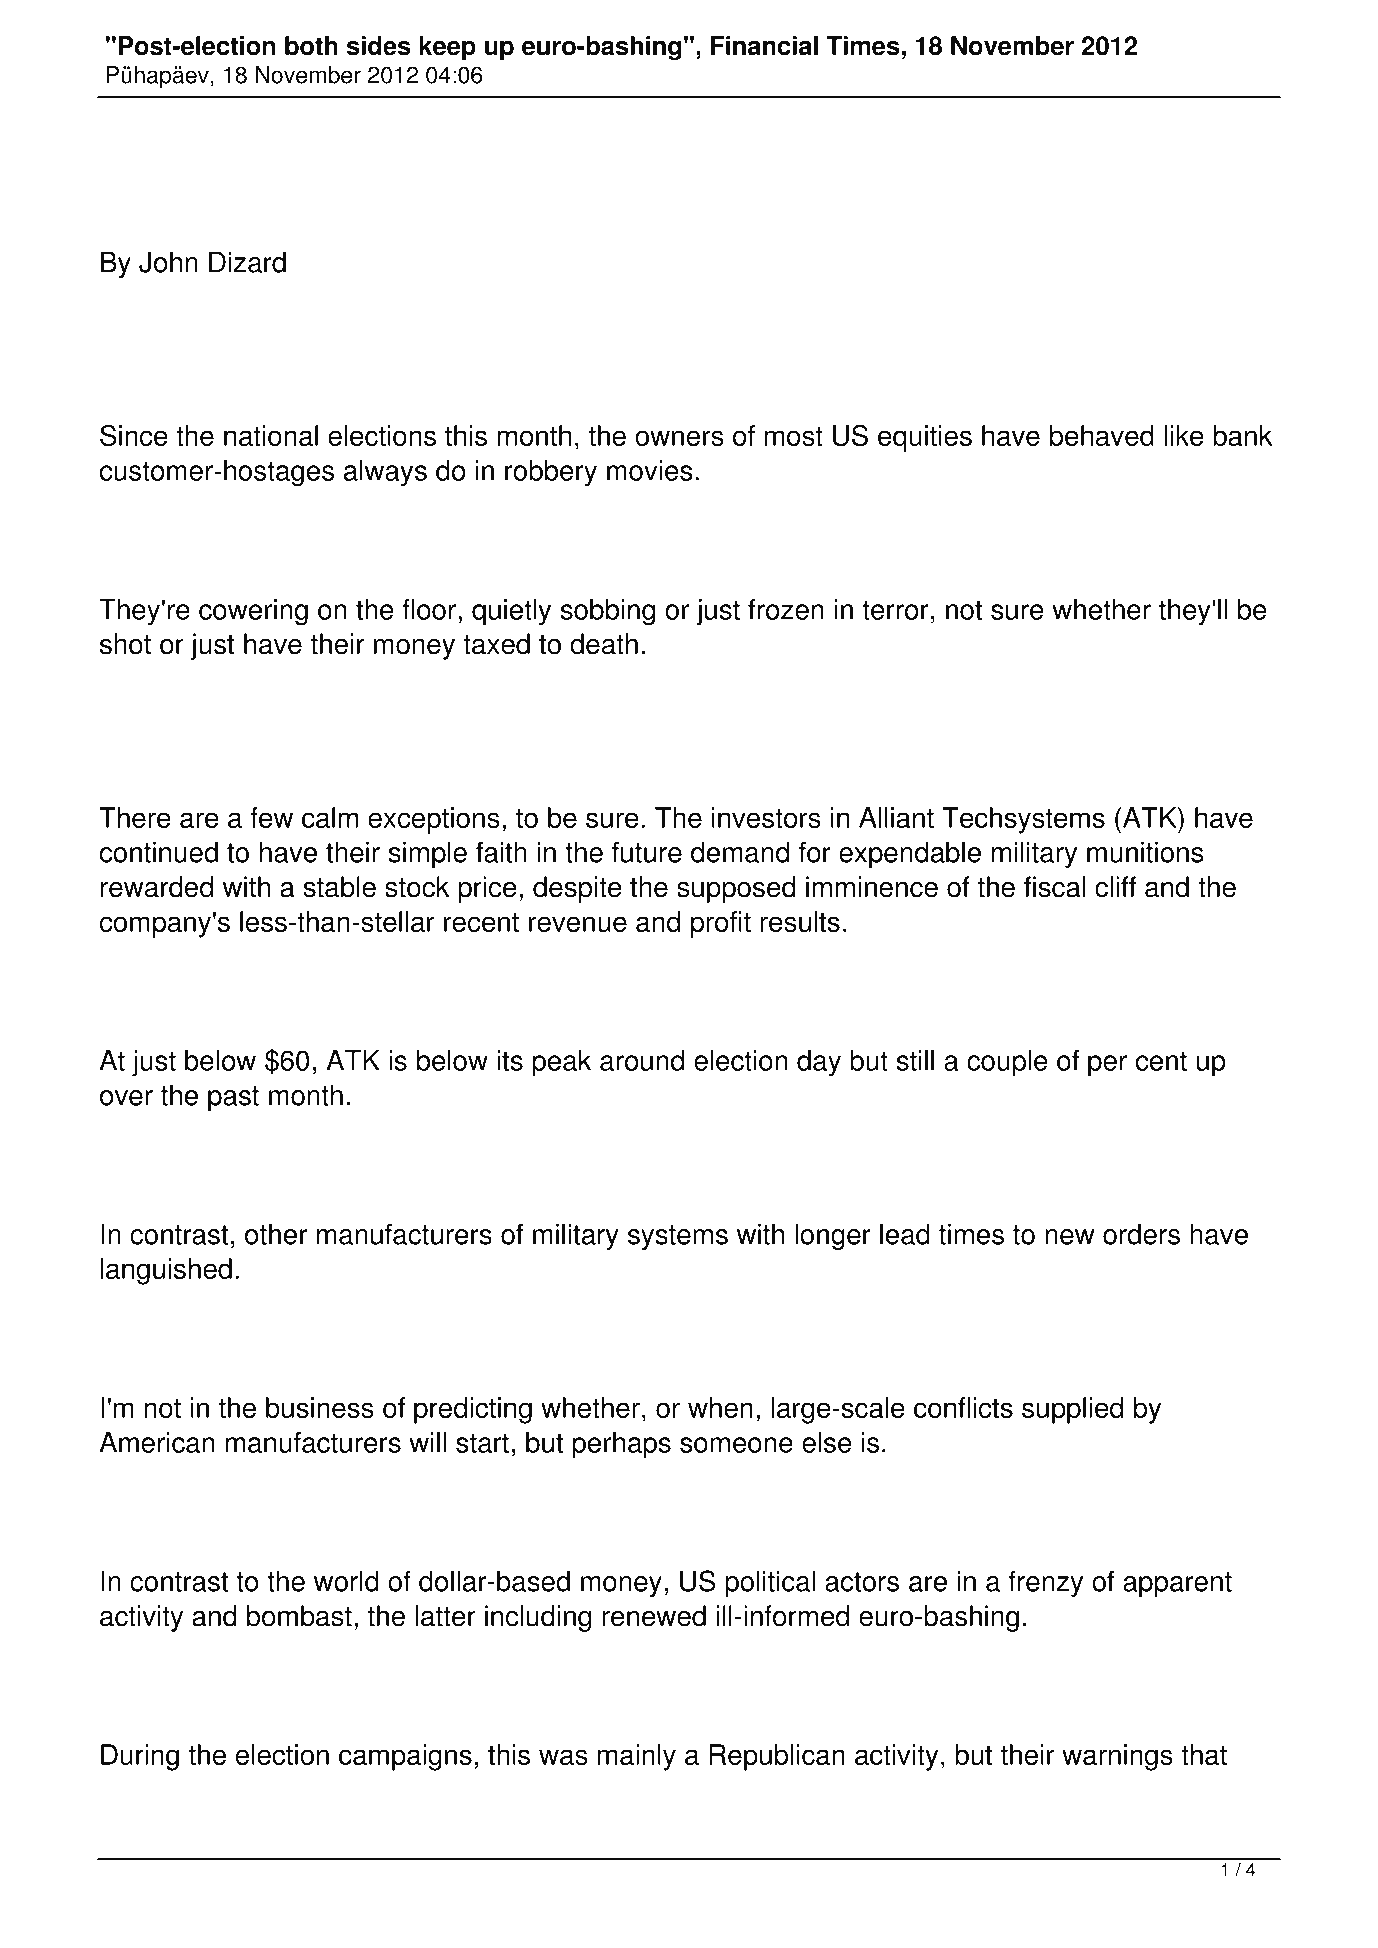  I want to click on stable, so click(340, 887).
